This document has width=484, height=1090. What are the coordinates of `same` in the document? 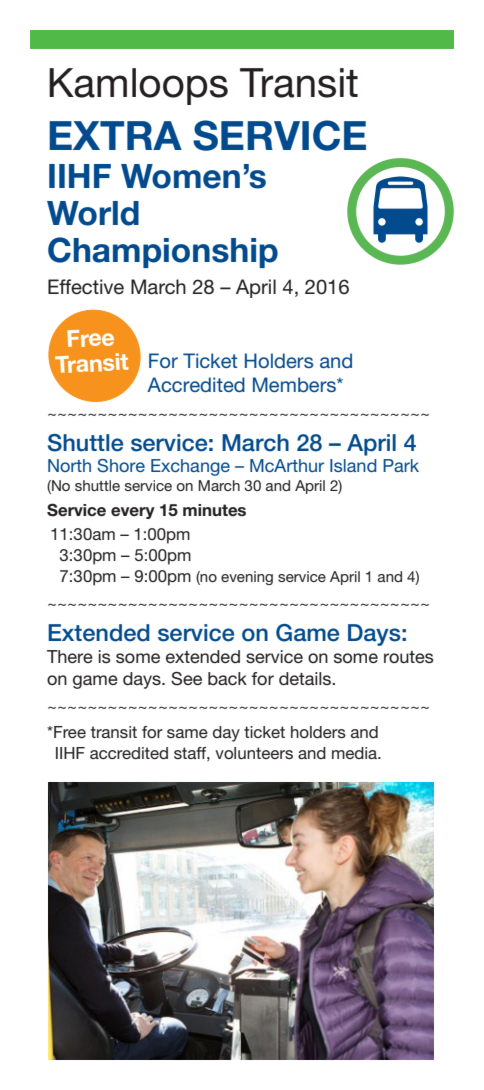 It's located at (187, 733).
